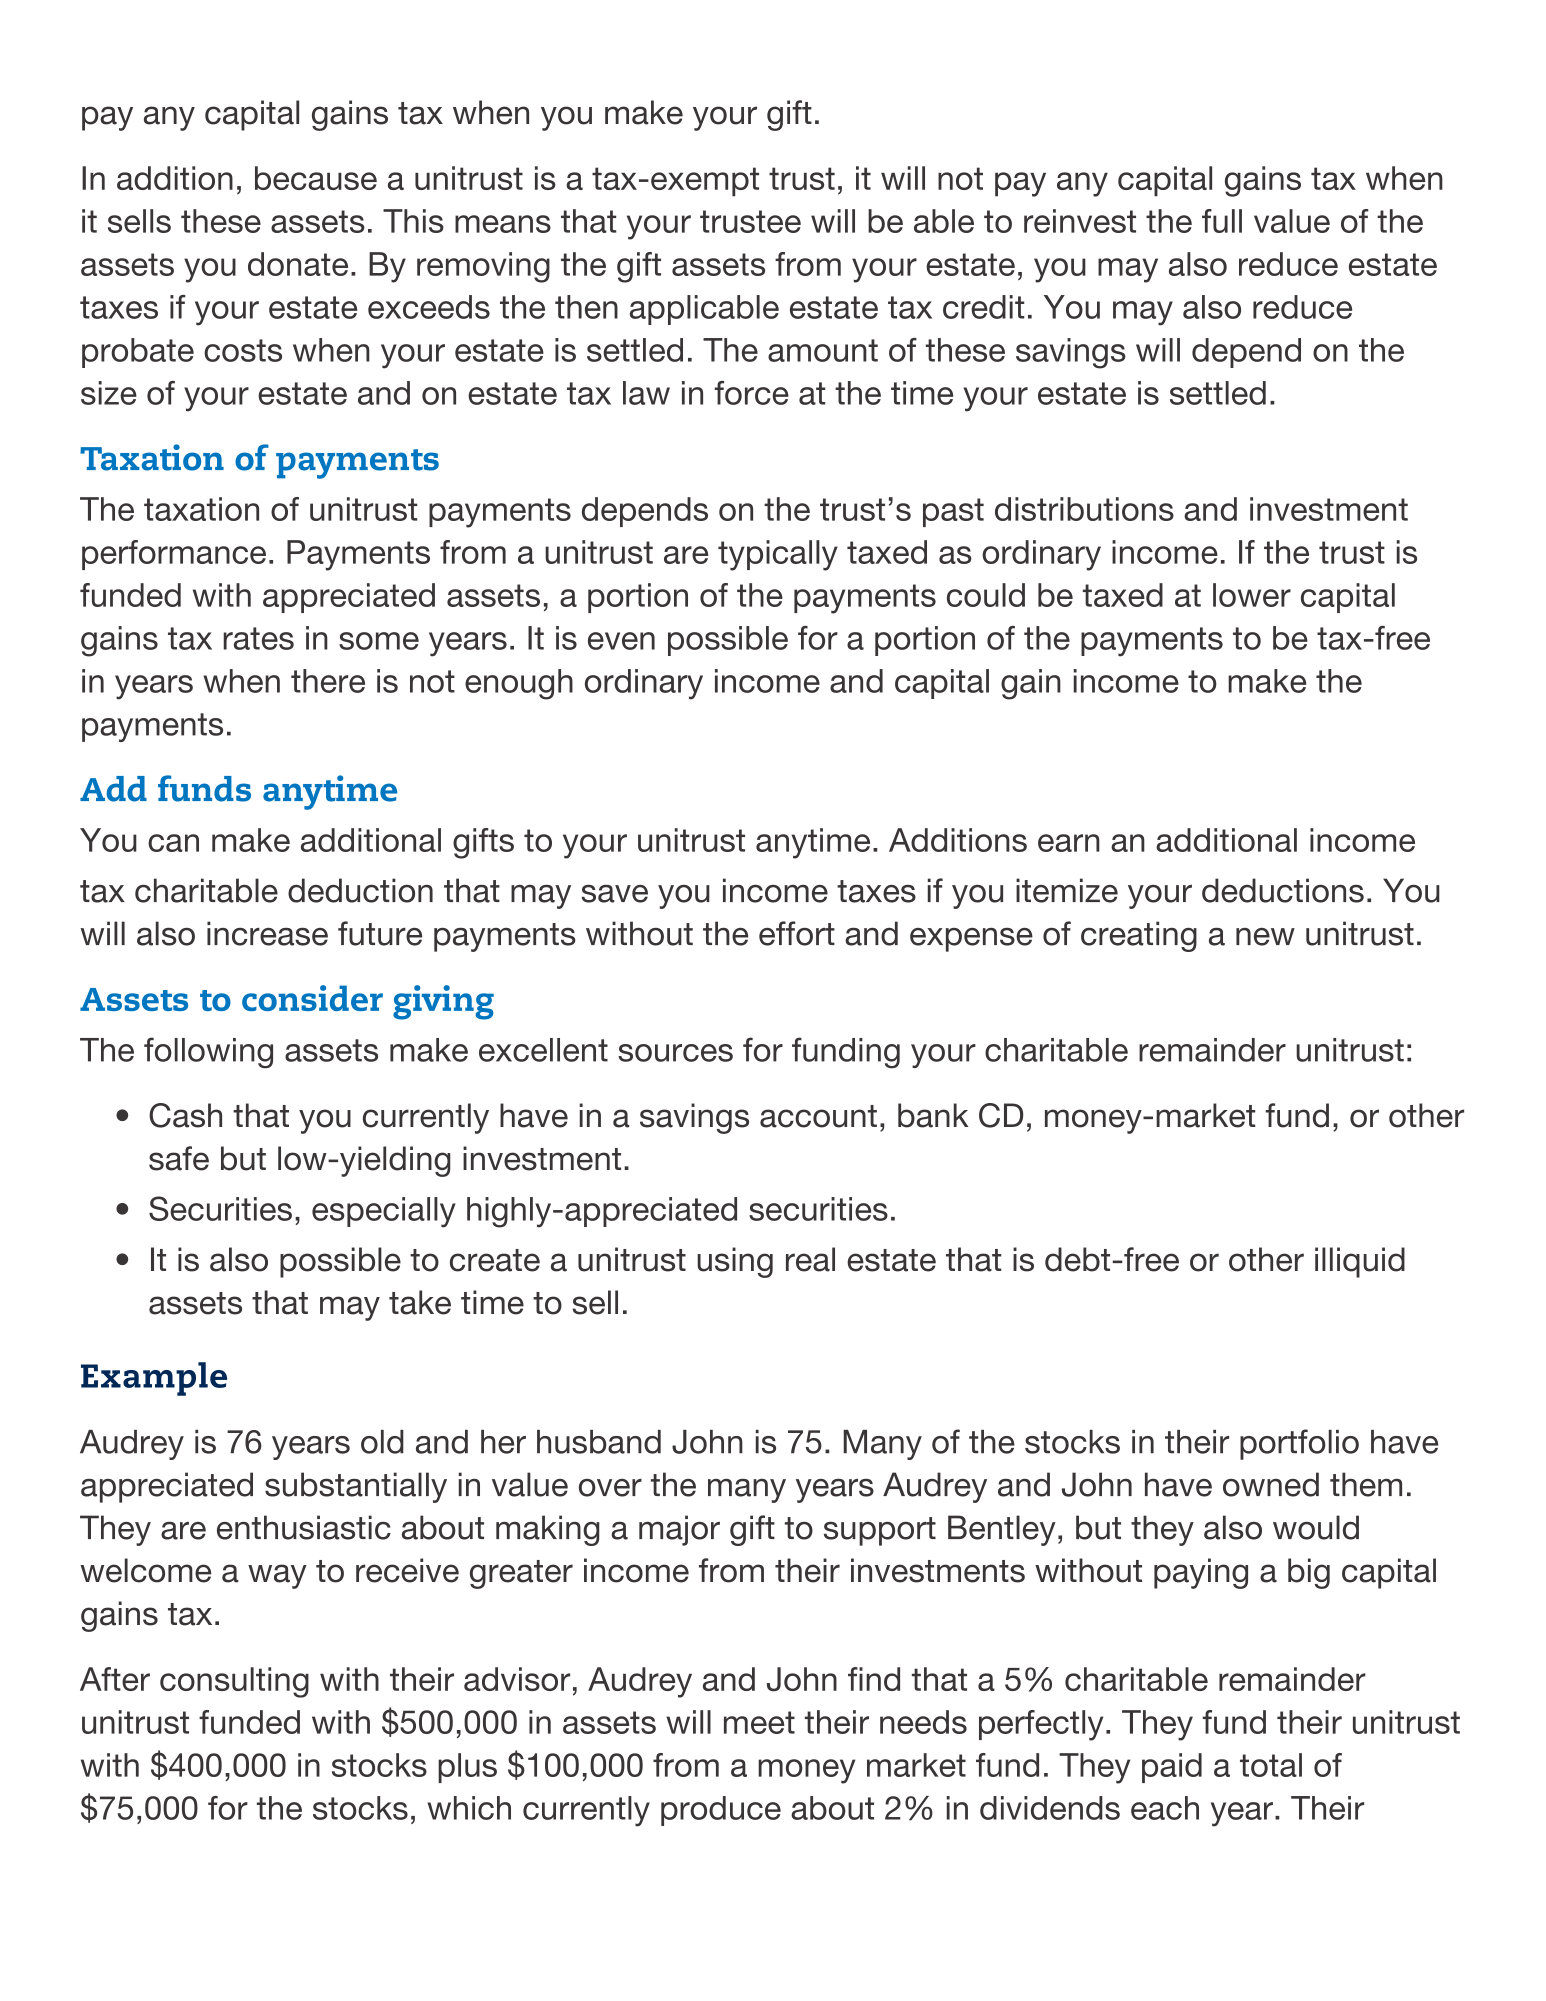  I want to click on new, so click(1265, 937).
